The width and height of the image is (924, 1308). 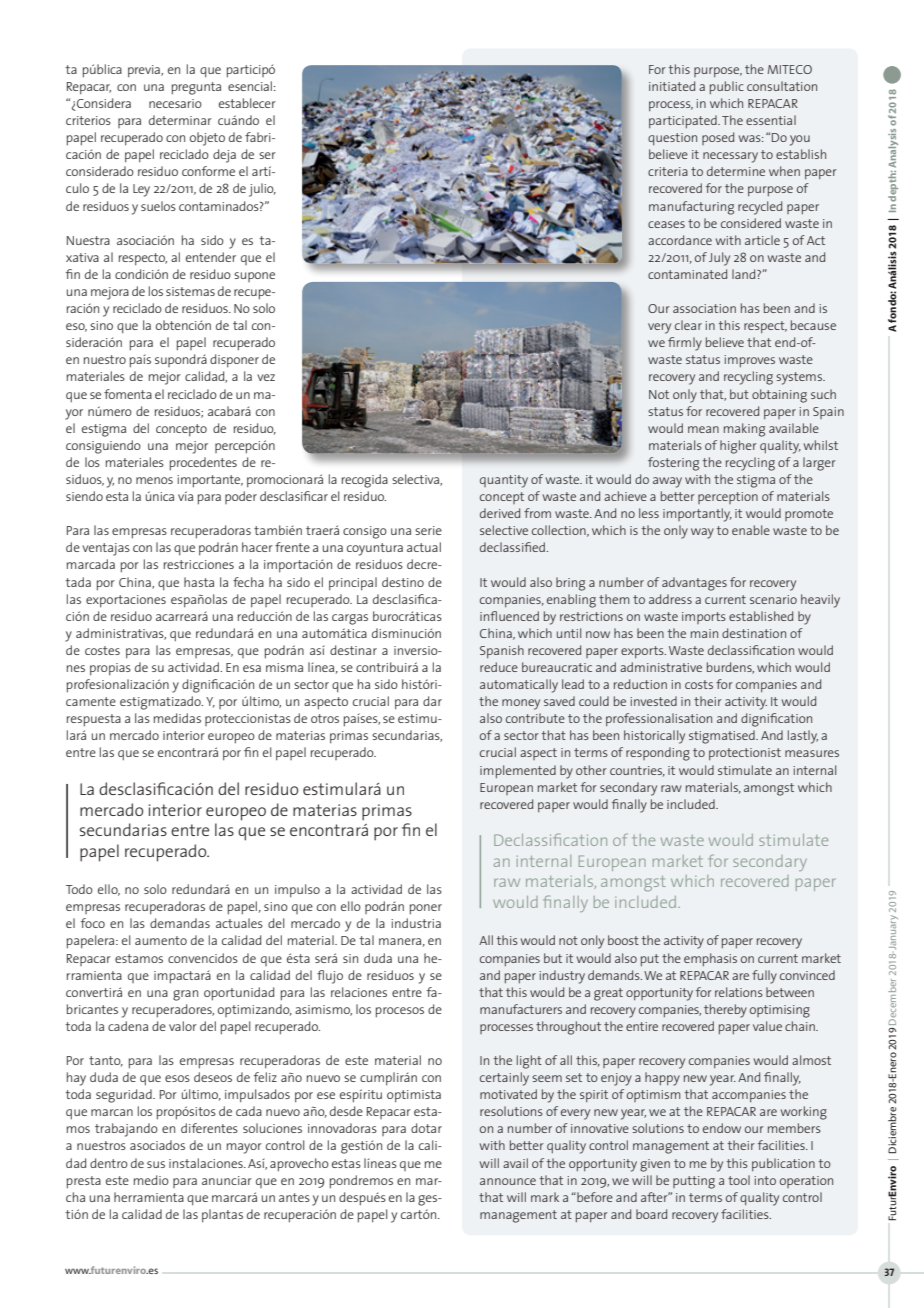 What do you see at coordinates (199, 582) in the image?
I see `hasta` at bounding box center [199, 582].
